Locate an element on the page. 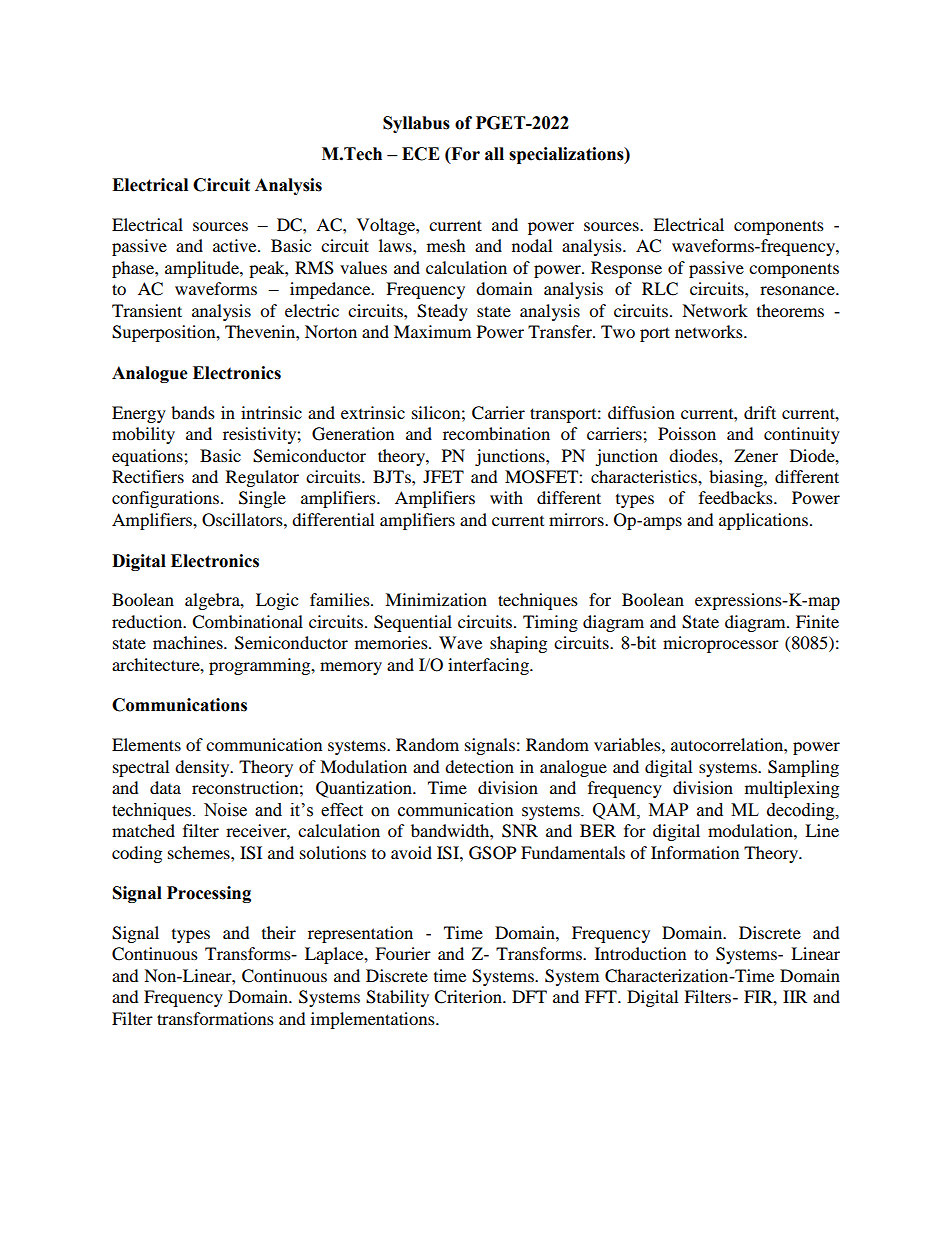 Image resolution: width=952 pixels, height=1233 pixels. Criterion is located at coordinates (469, 997).
